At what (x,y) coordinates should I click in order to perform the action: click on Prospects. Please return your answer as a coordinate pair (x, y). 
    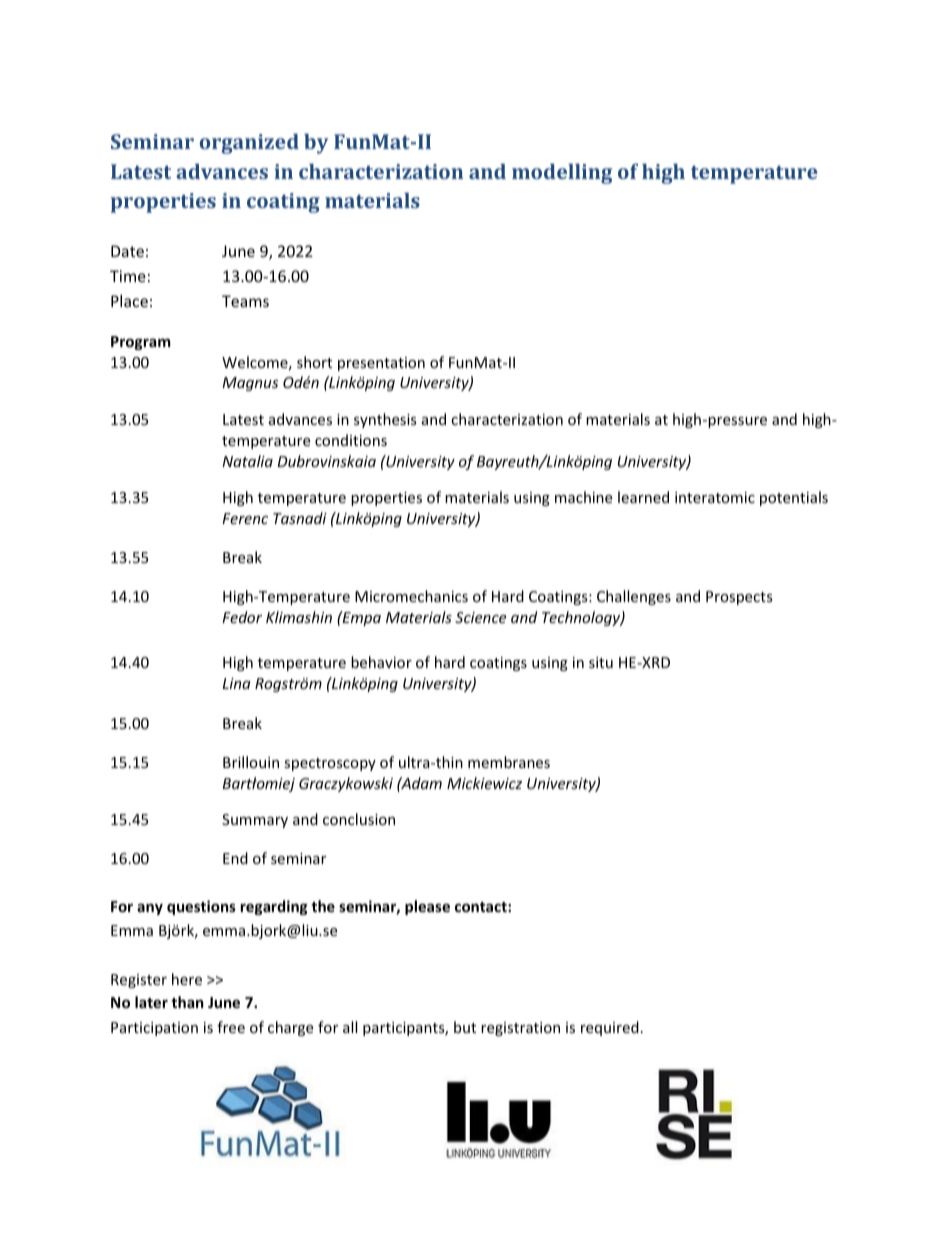
    Looking at the image, I should click on (739, 598).
